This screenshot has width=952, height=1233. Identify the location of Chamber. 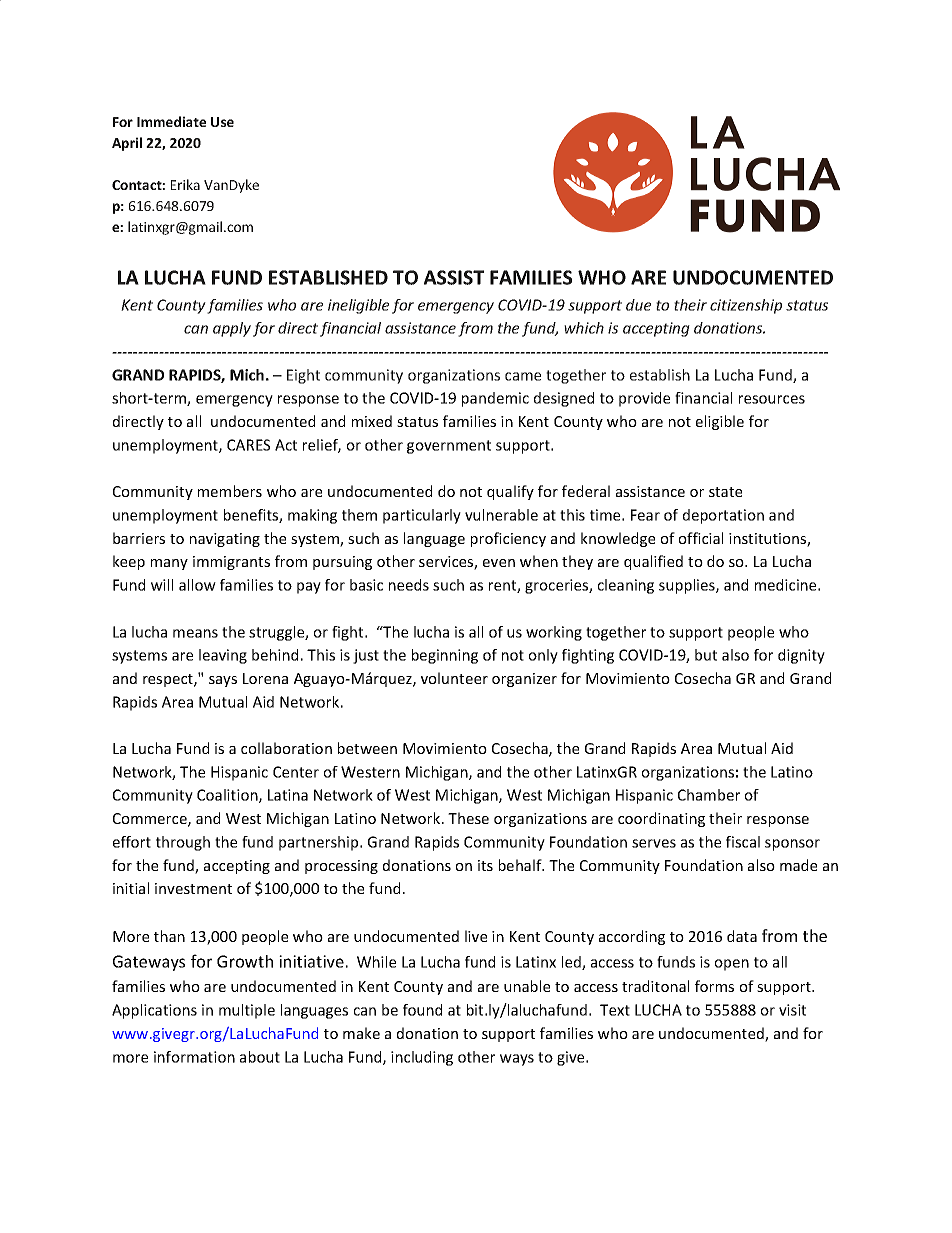
(709, 795).
